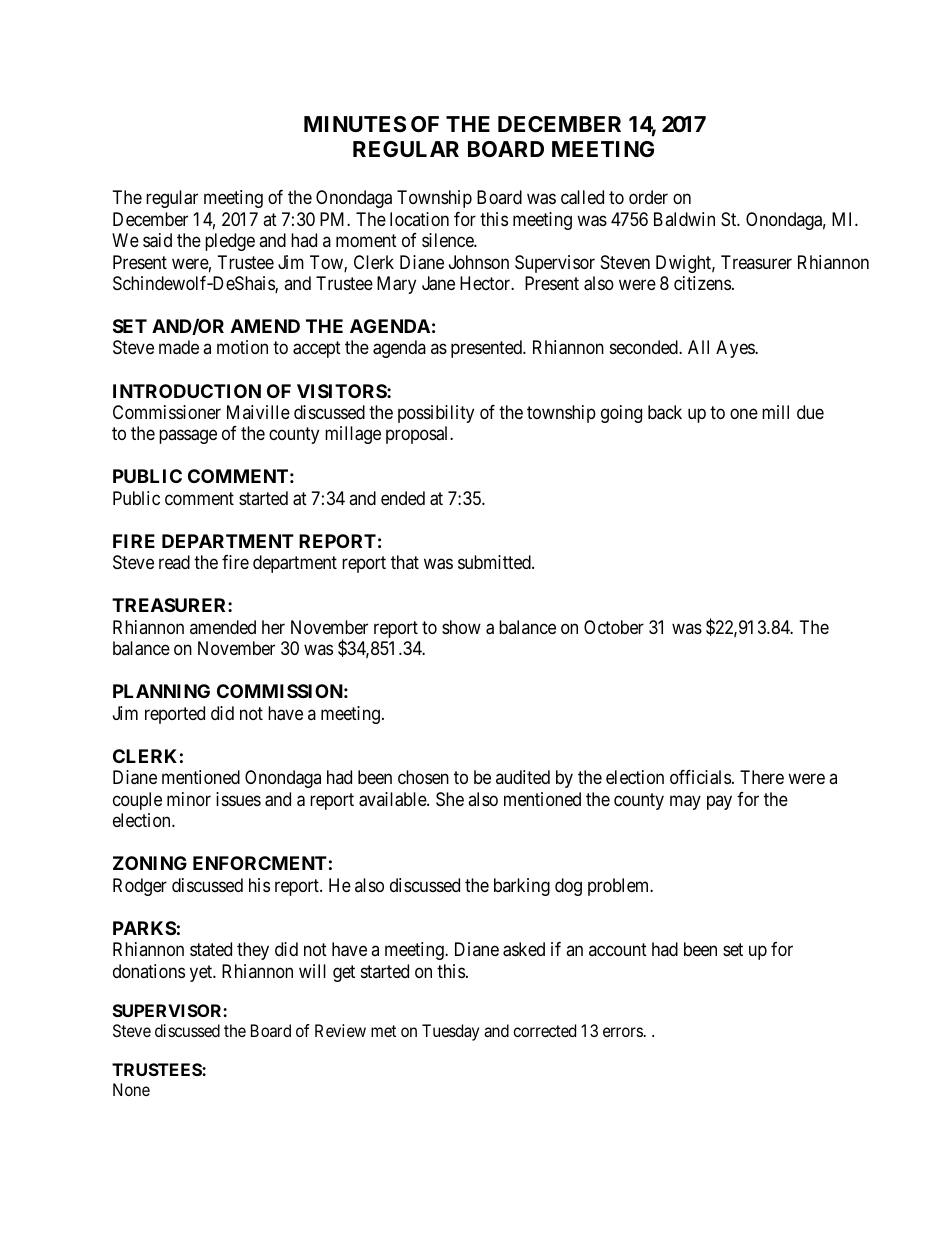  What do you see at coordinates (684, 219) in the screenshot?
I see `Baldwin` at bounding box center [684, 219].
